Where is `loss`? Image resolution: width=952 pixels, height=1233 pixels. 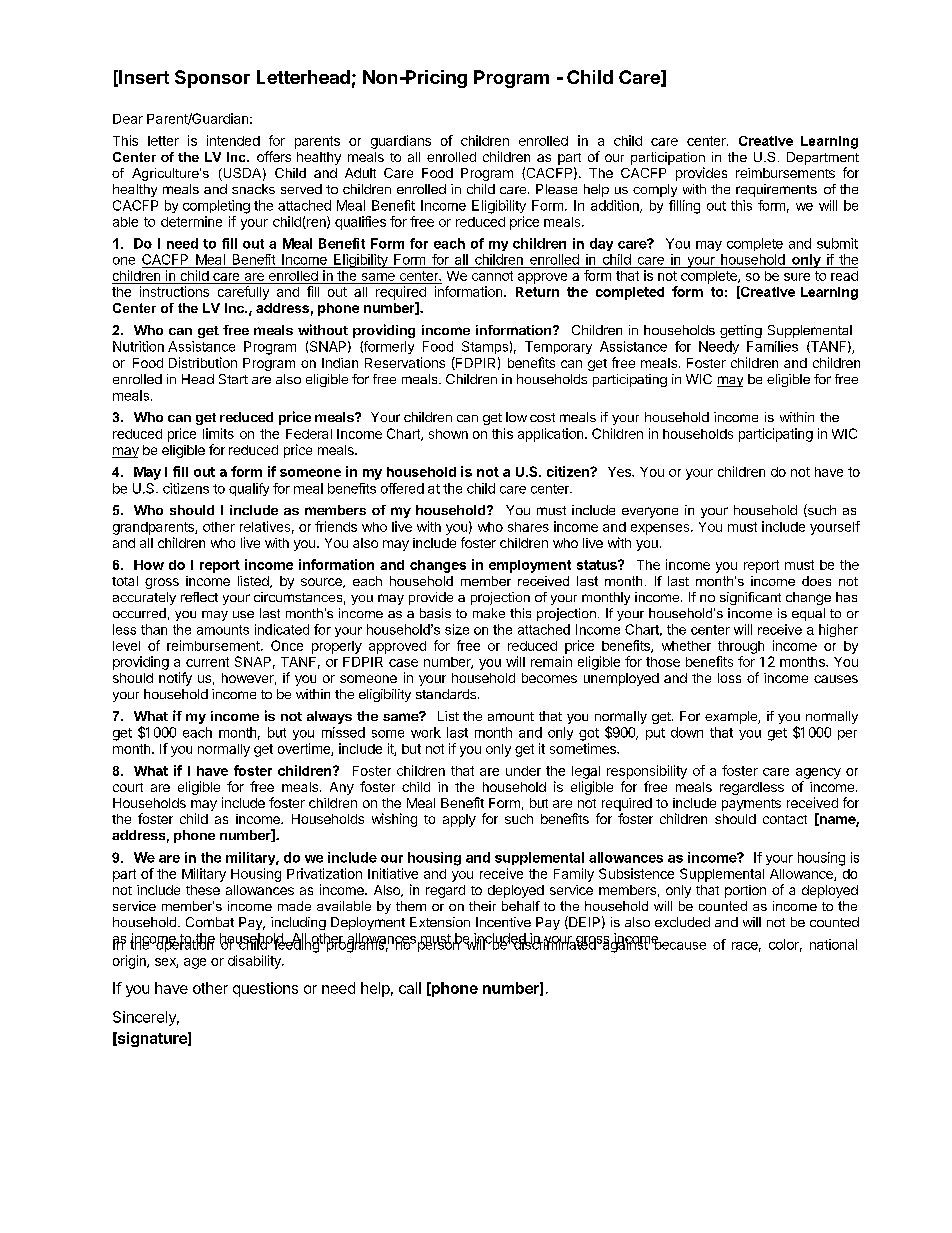 loss is located at coordinates (729, 678).
